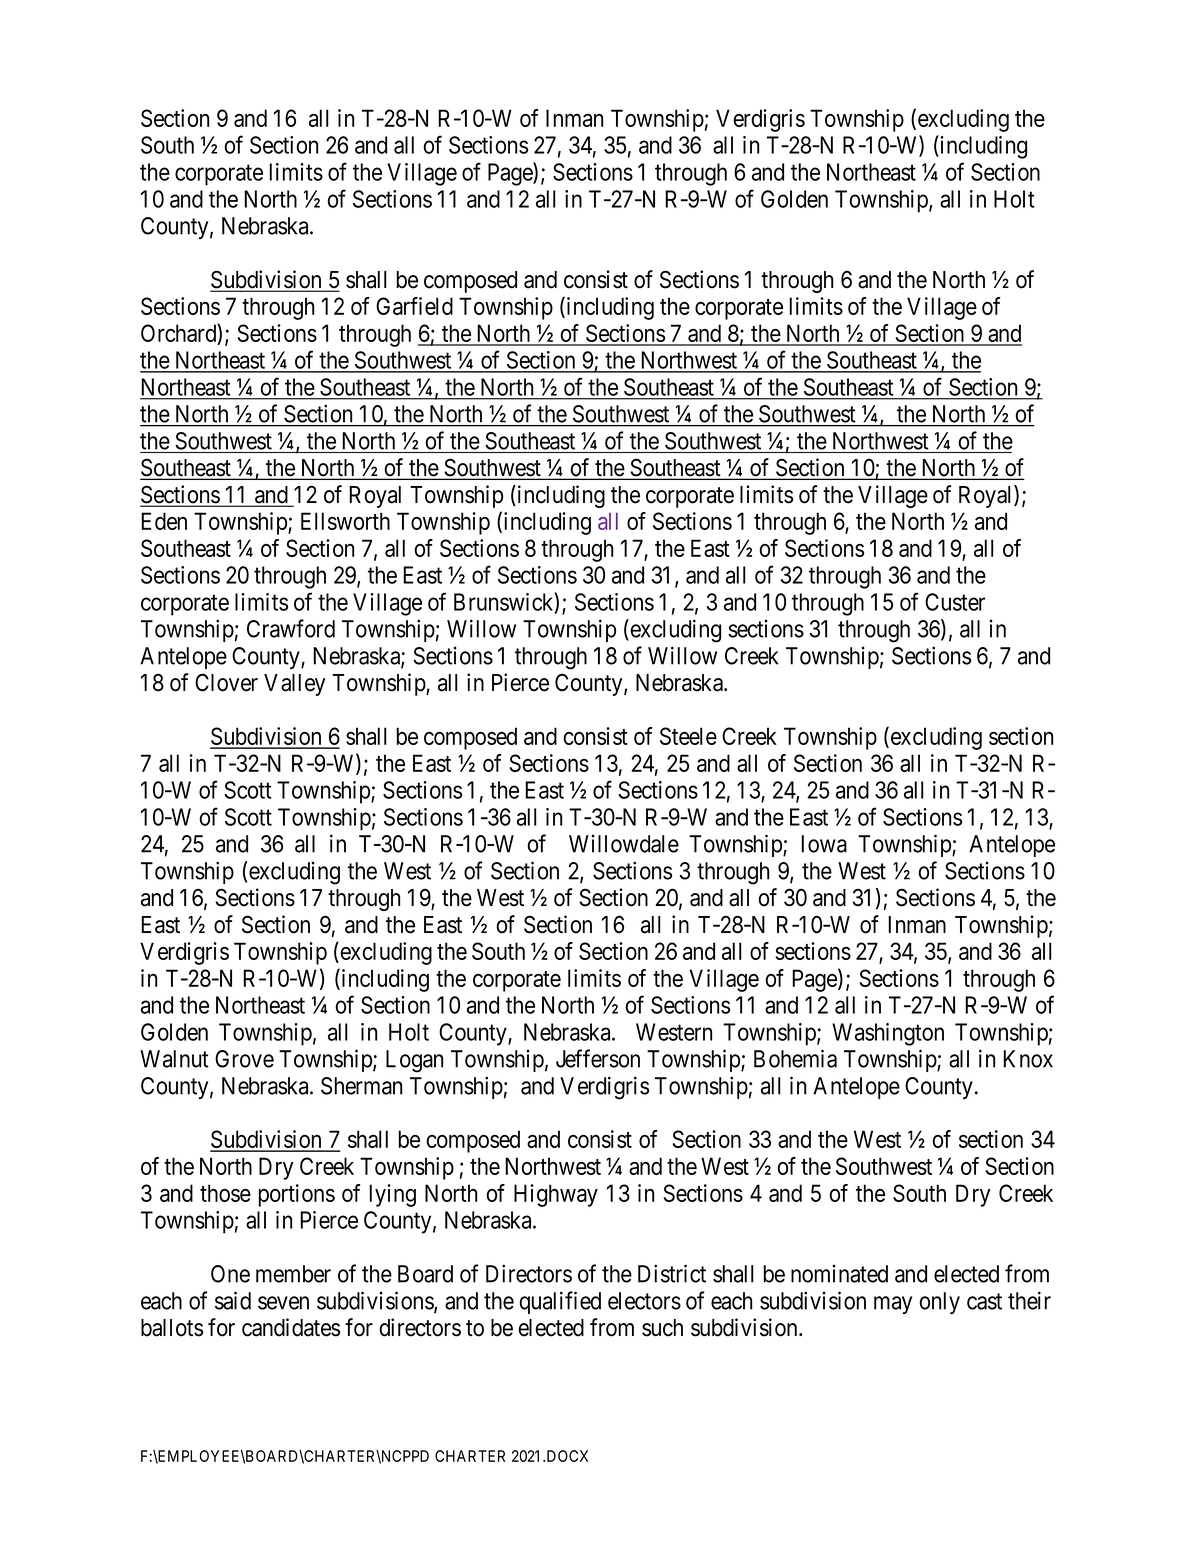 The image size is (1191, 1542). What do you see at coordinates (414, 306) in the document?
I see `Garfield` at bounding box center [414, 306].
